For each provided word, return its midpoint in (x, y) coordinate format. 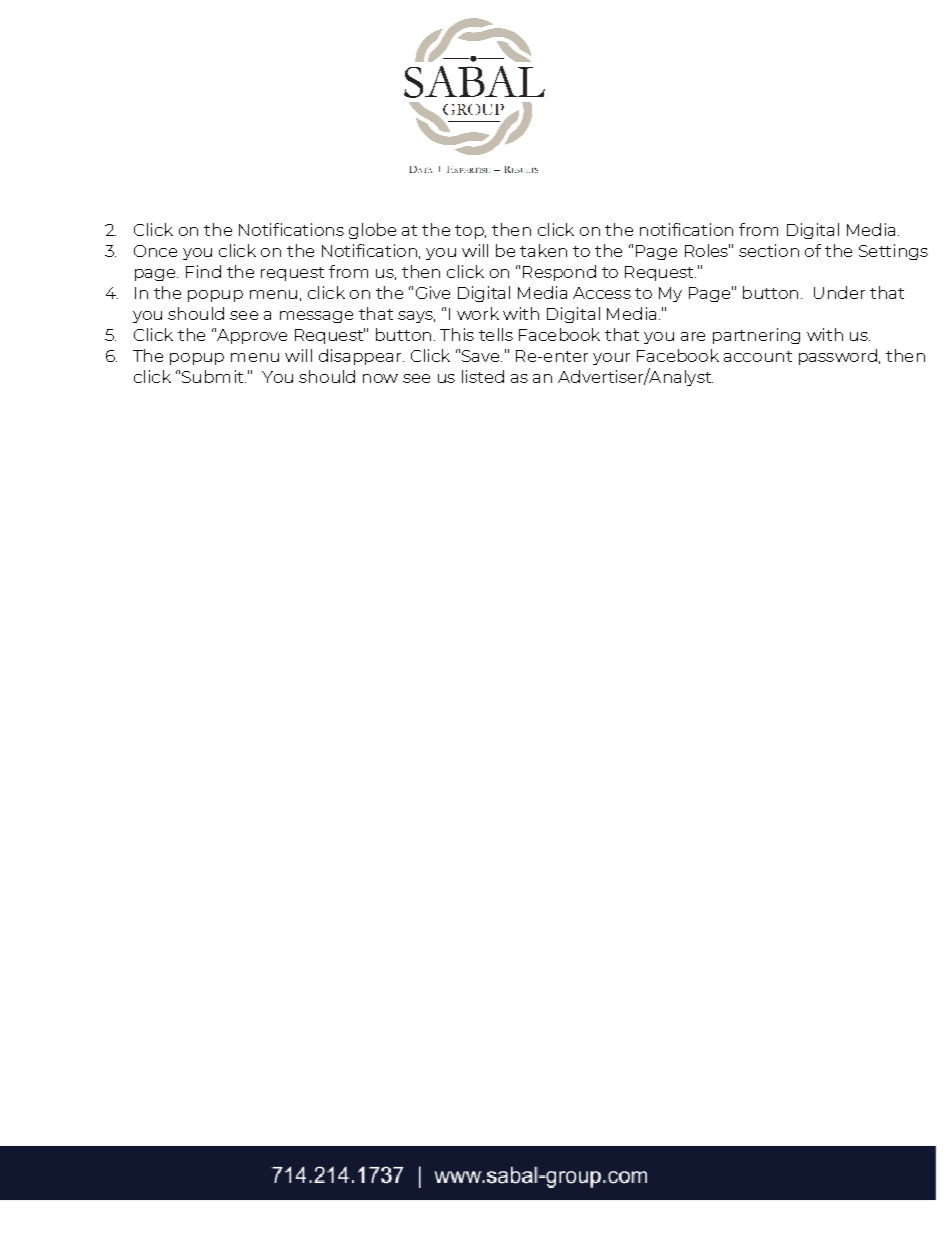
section (769, 250)
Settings (893, 252)
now (380, 378)
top (470, 232)
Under (839, 292)
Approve (251, 336)
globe (372, 231)
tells (496, 334)
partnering (756, 336)
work (478, 313)
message (316, 317)
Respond (559, 273)
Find (203, 271)
